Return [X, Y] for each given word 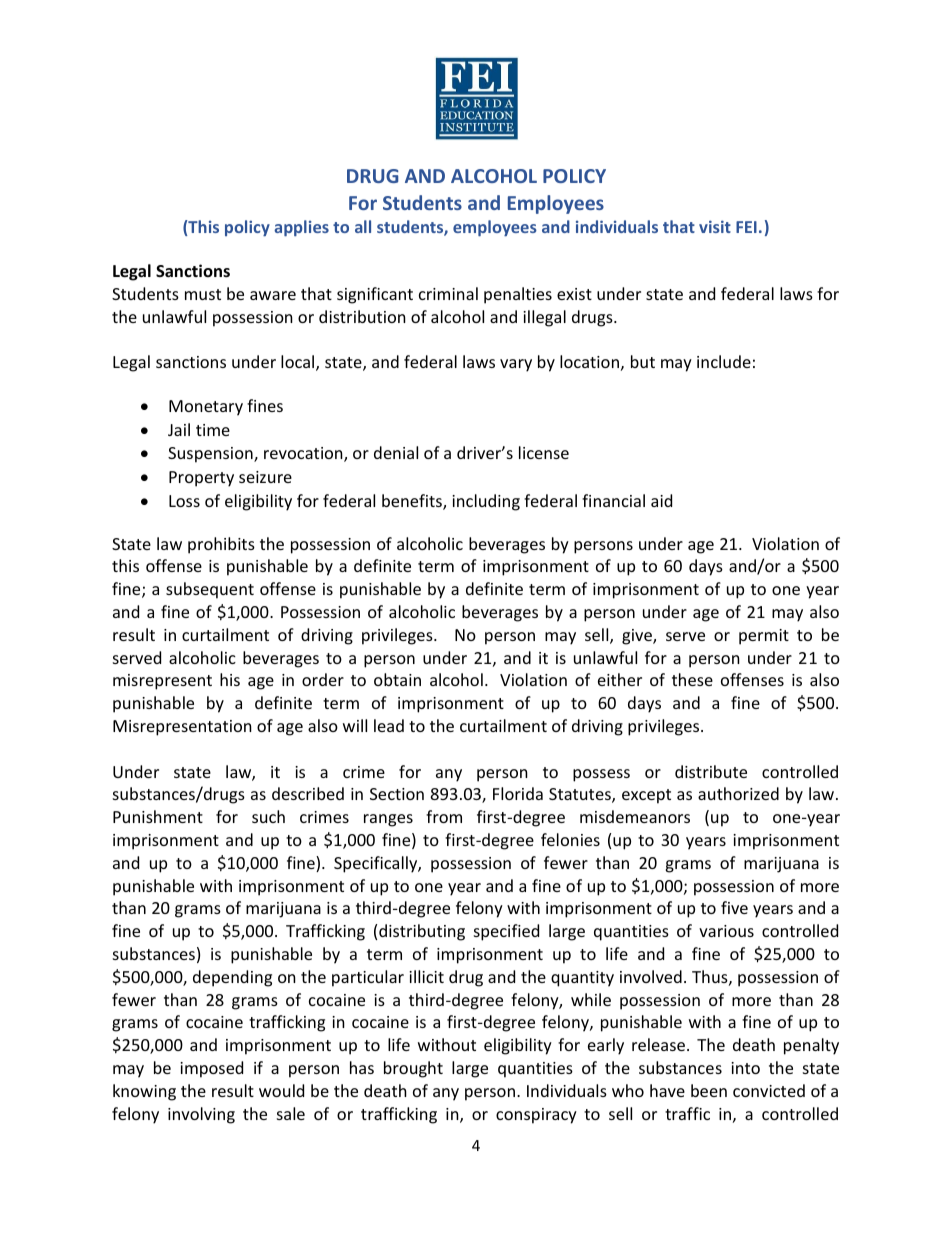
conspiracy [536, 1116]
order [323, 679]
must [203, 294]
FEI [746, 227]
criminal [448, 293]
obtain [397, 679]
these [692, 679]
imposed [211, 1069]
